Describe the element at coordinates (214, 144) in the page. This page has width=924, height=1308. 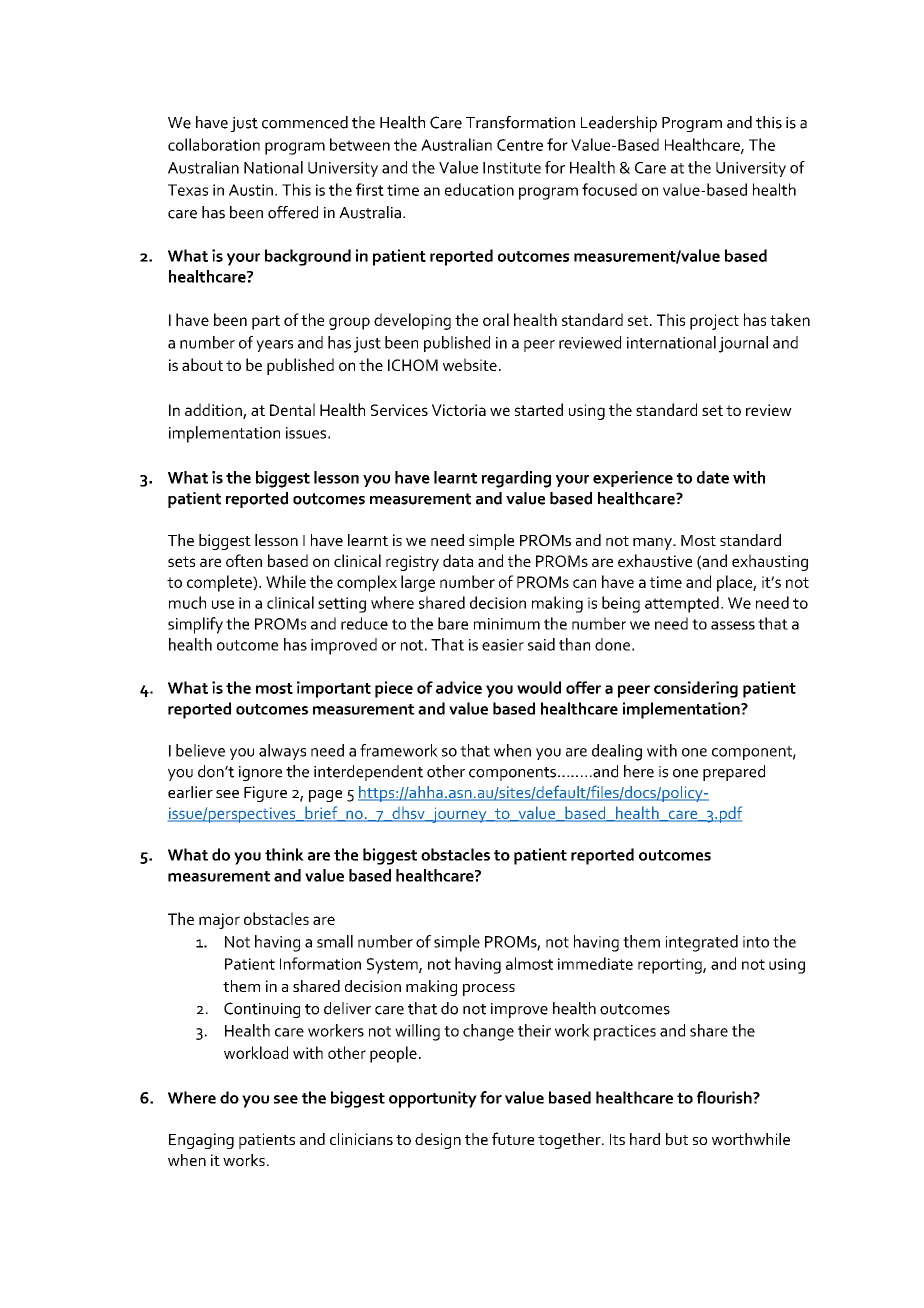
I see `collaboration` at that location.
